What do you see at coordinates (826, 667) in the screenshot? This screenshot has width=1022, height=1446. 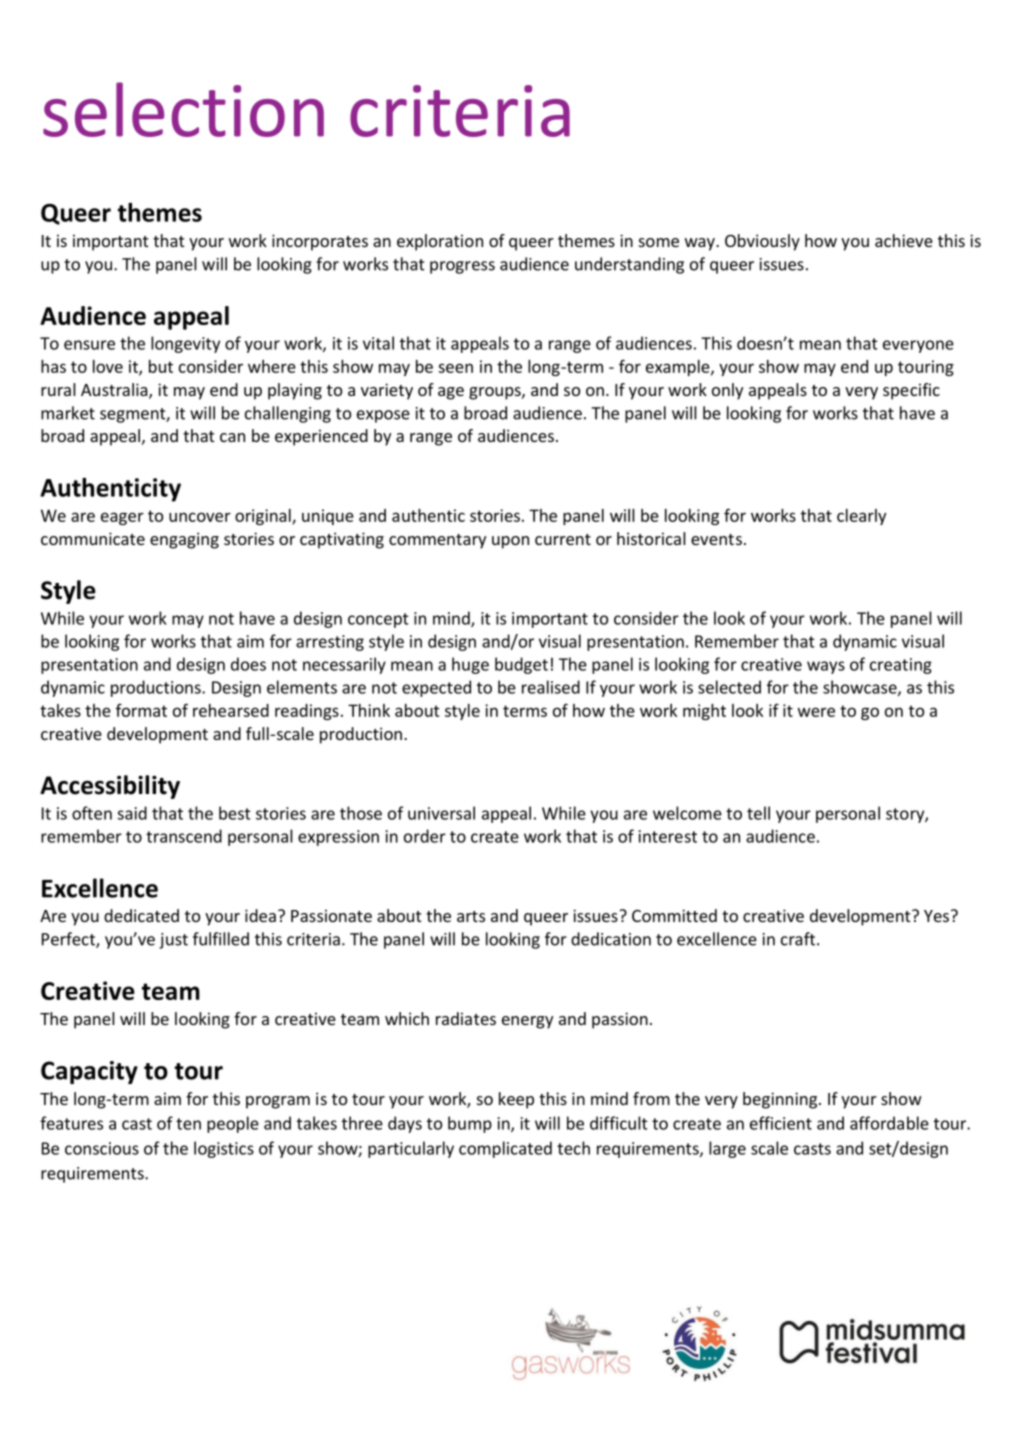 I see `ways` at bounding box center [826, 667].
